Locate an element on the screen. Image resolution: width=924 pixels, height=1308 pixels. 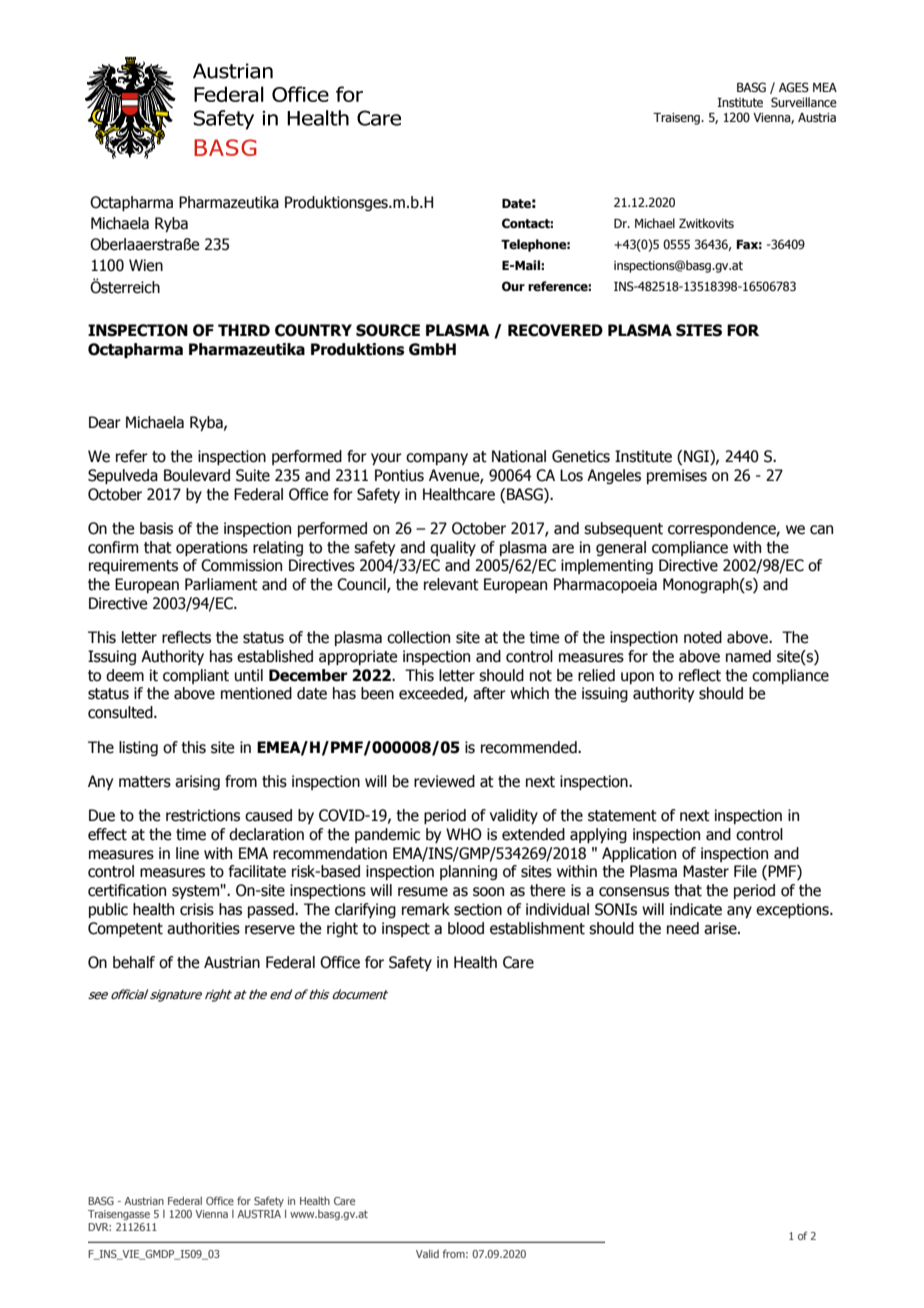
quality is located at coordinates (453, 548).
